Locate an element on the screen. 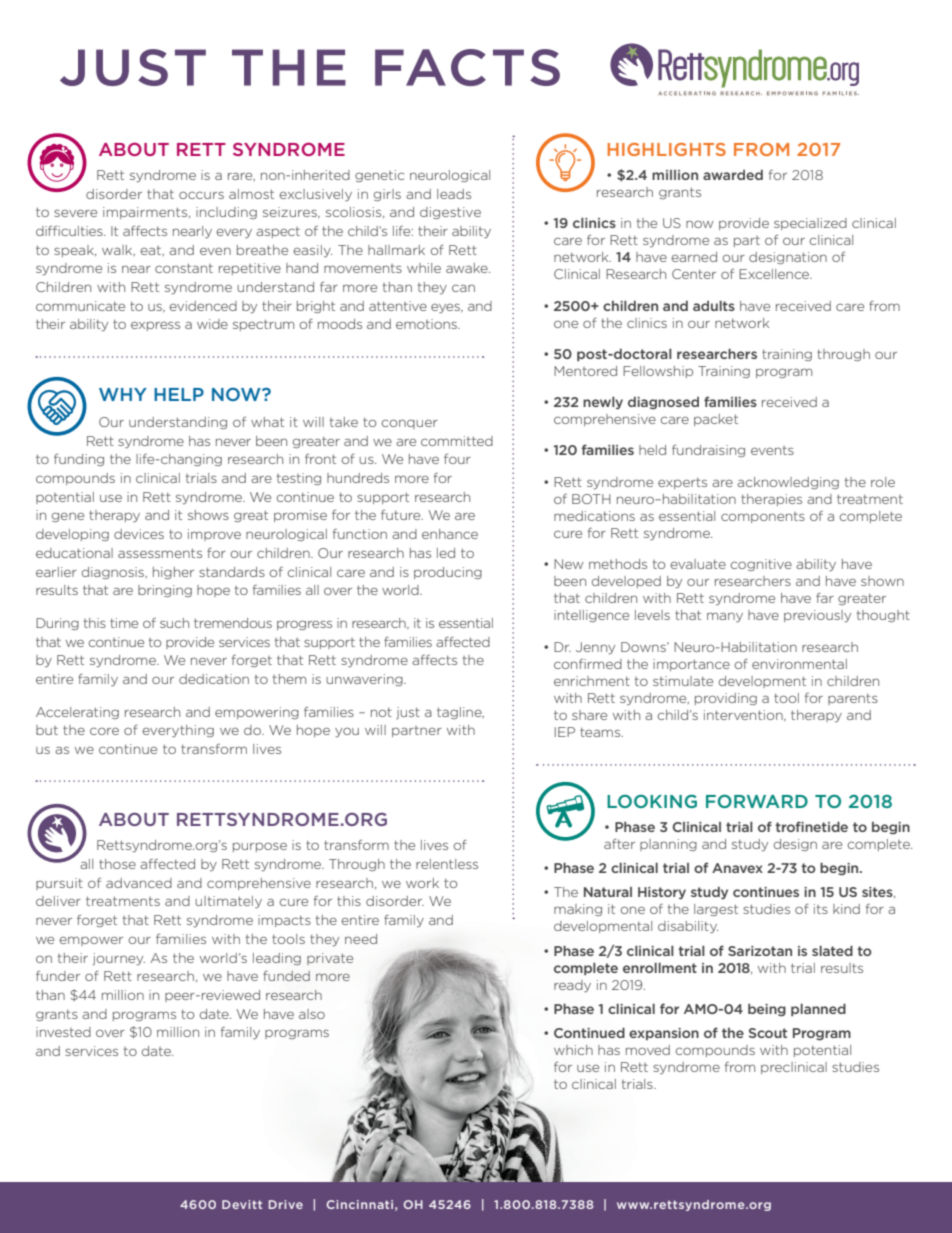 This screenshot has height=1233, width=952. awarded is located at coordinates (733, 175).
